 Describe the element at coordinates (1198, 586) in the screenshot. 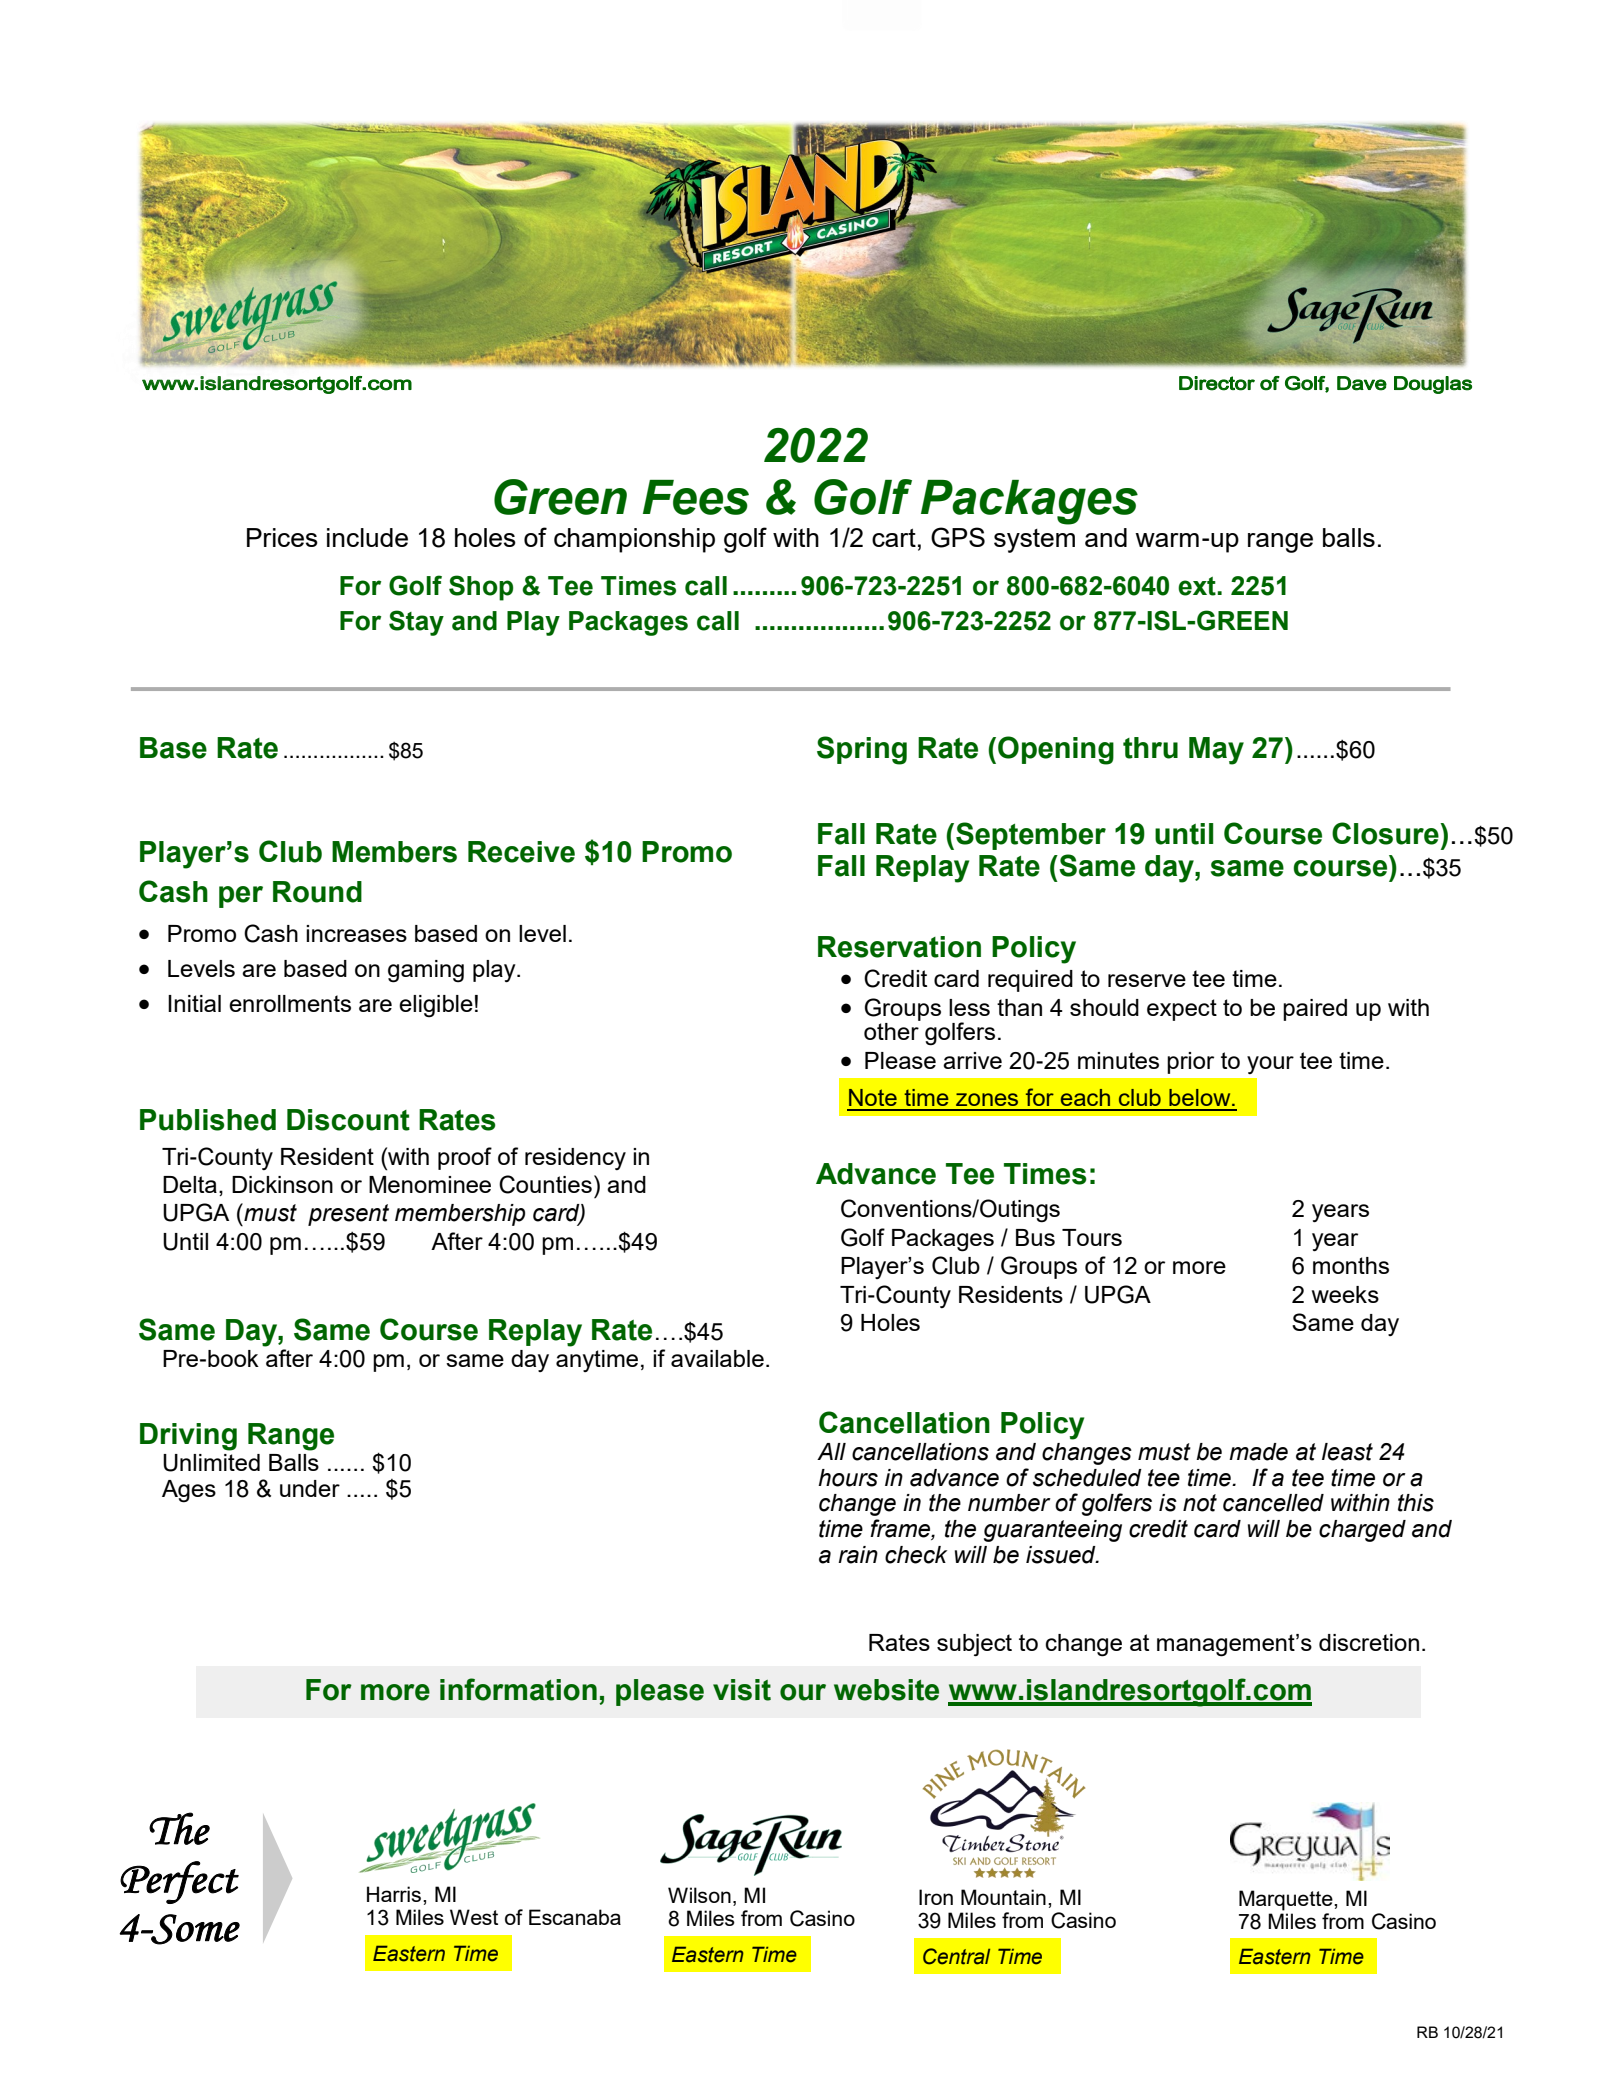

I see `ext` at that location.
